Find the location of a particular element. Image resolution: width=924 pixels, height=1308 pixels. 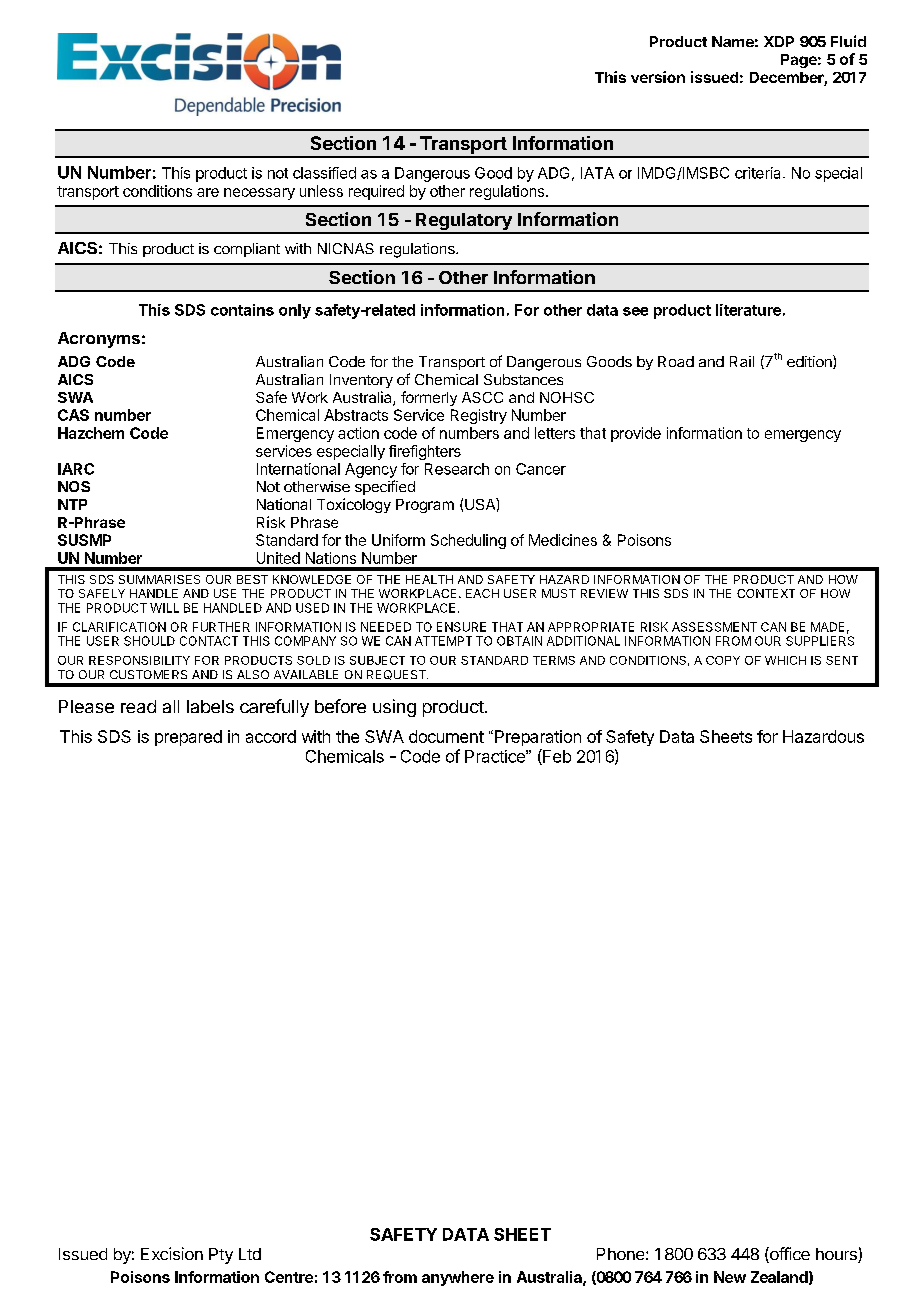

NOS is located at coordinates (74, 486).
